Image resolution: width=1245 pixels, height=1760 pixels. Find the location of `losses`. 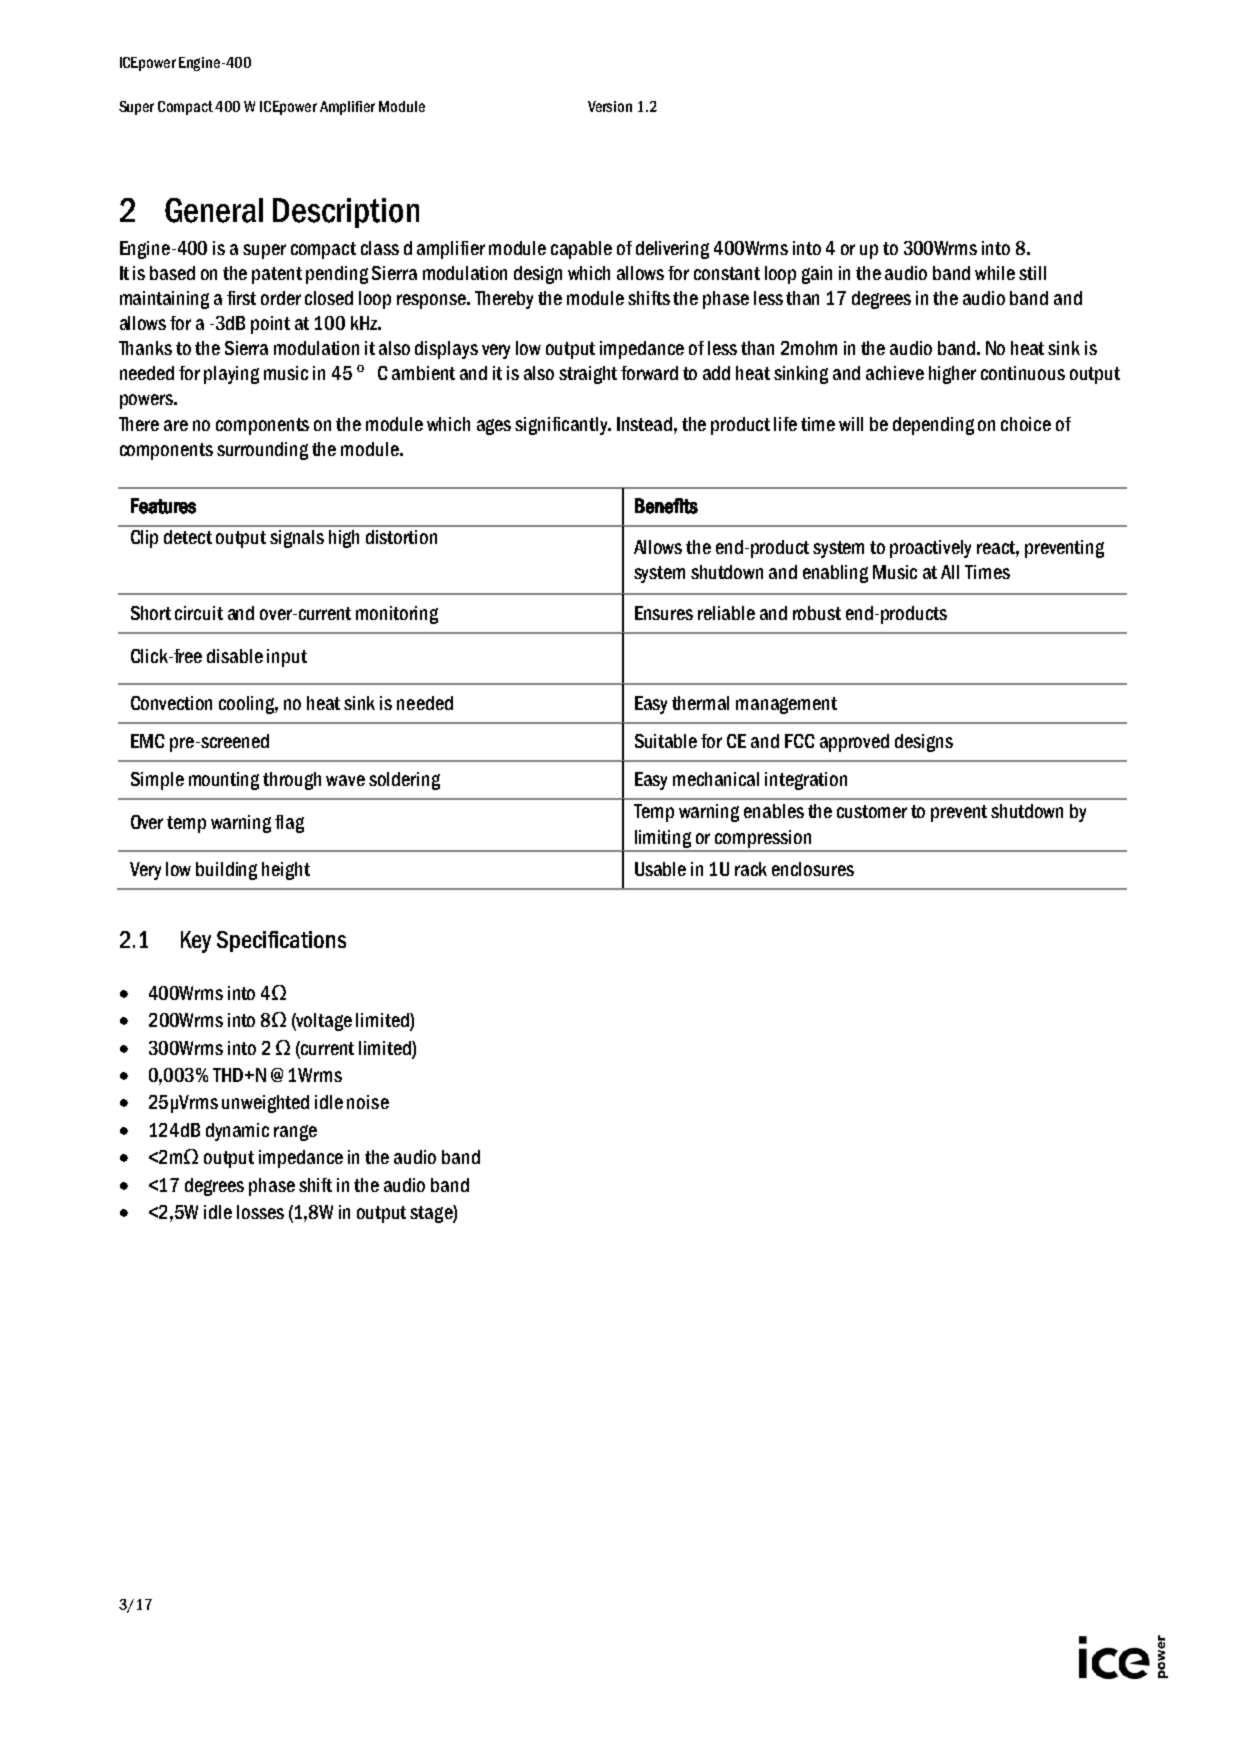

losses is located at coordinates (260, 1212).
